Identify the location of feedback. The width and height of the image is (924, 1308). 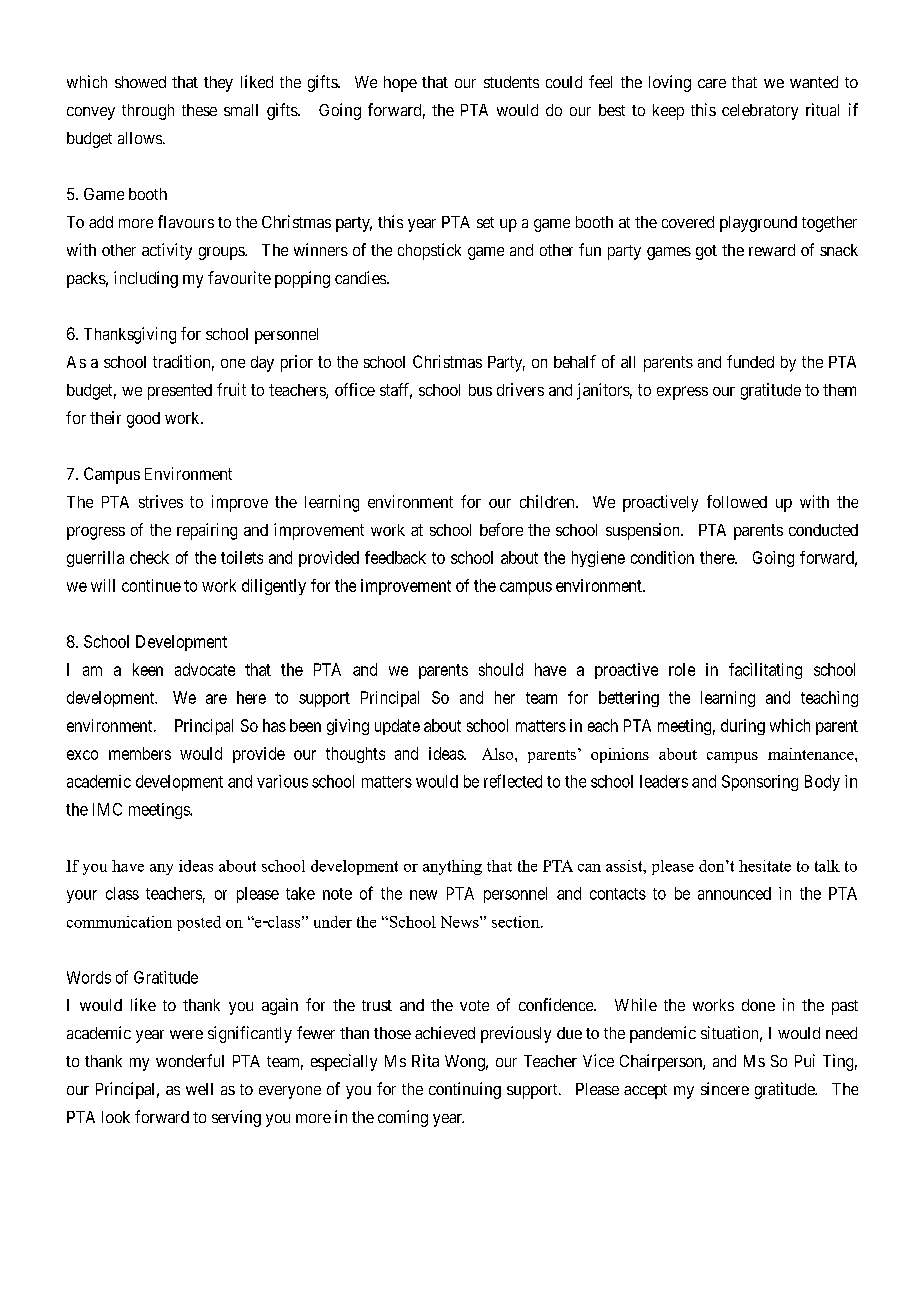
(395, 557).
